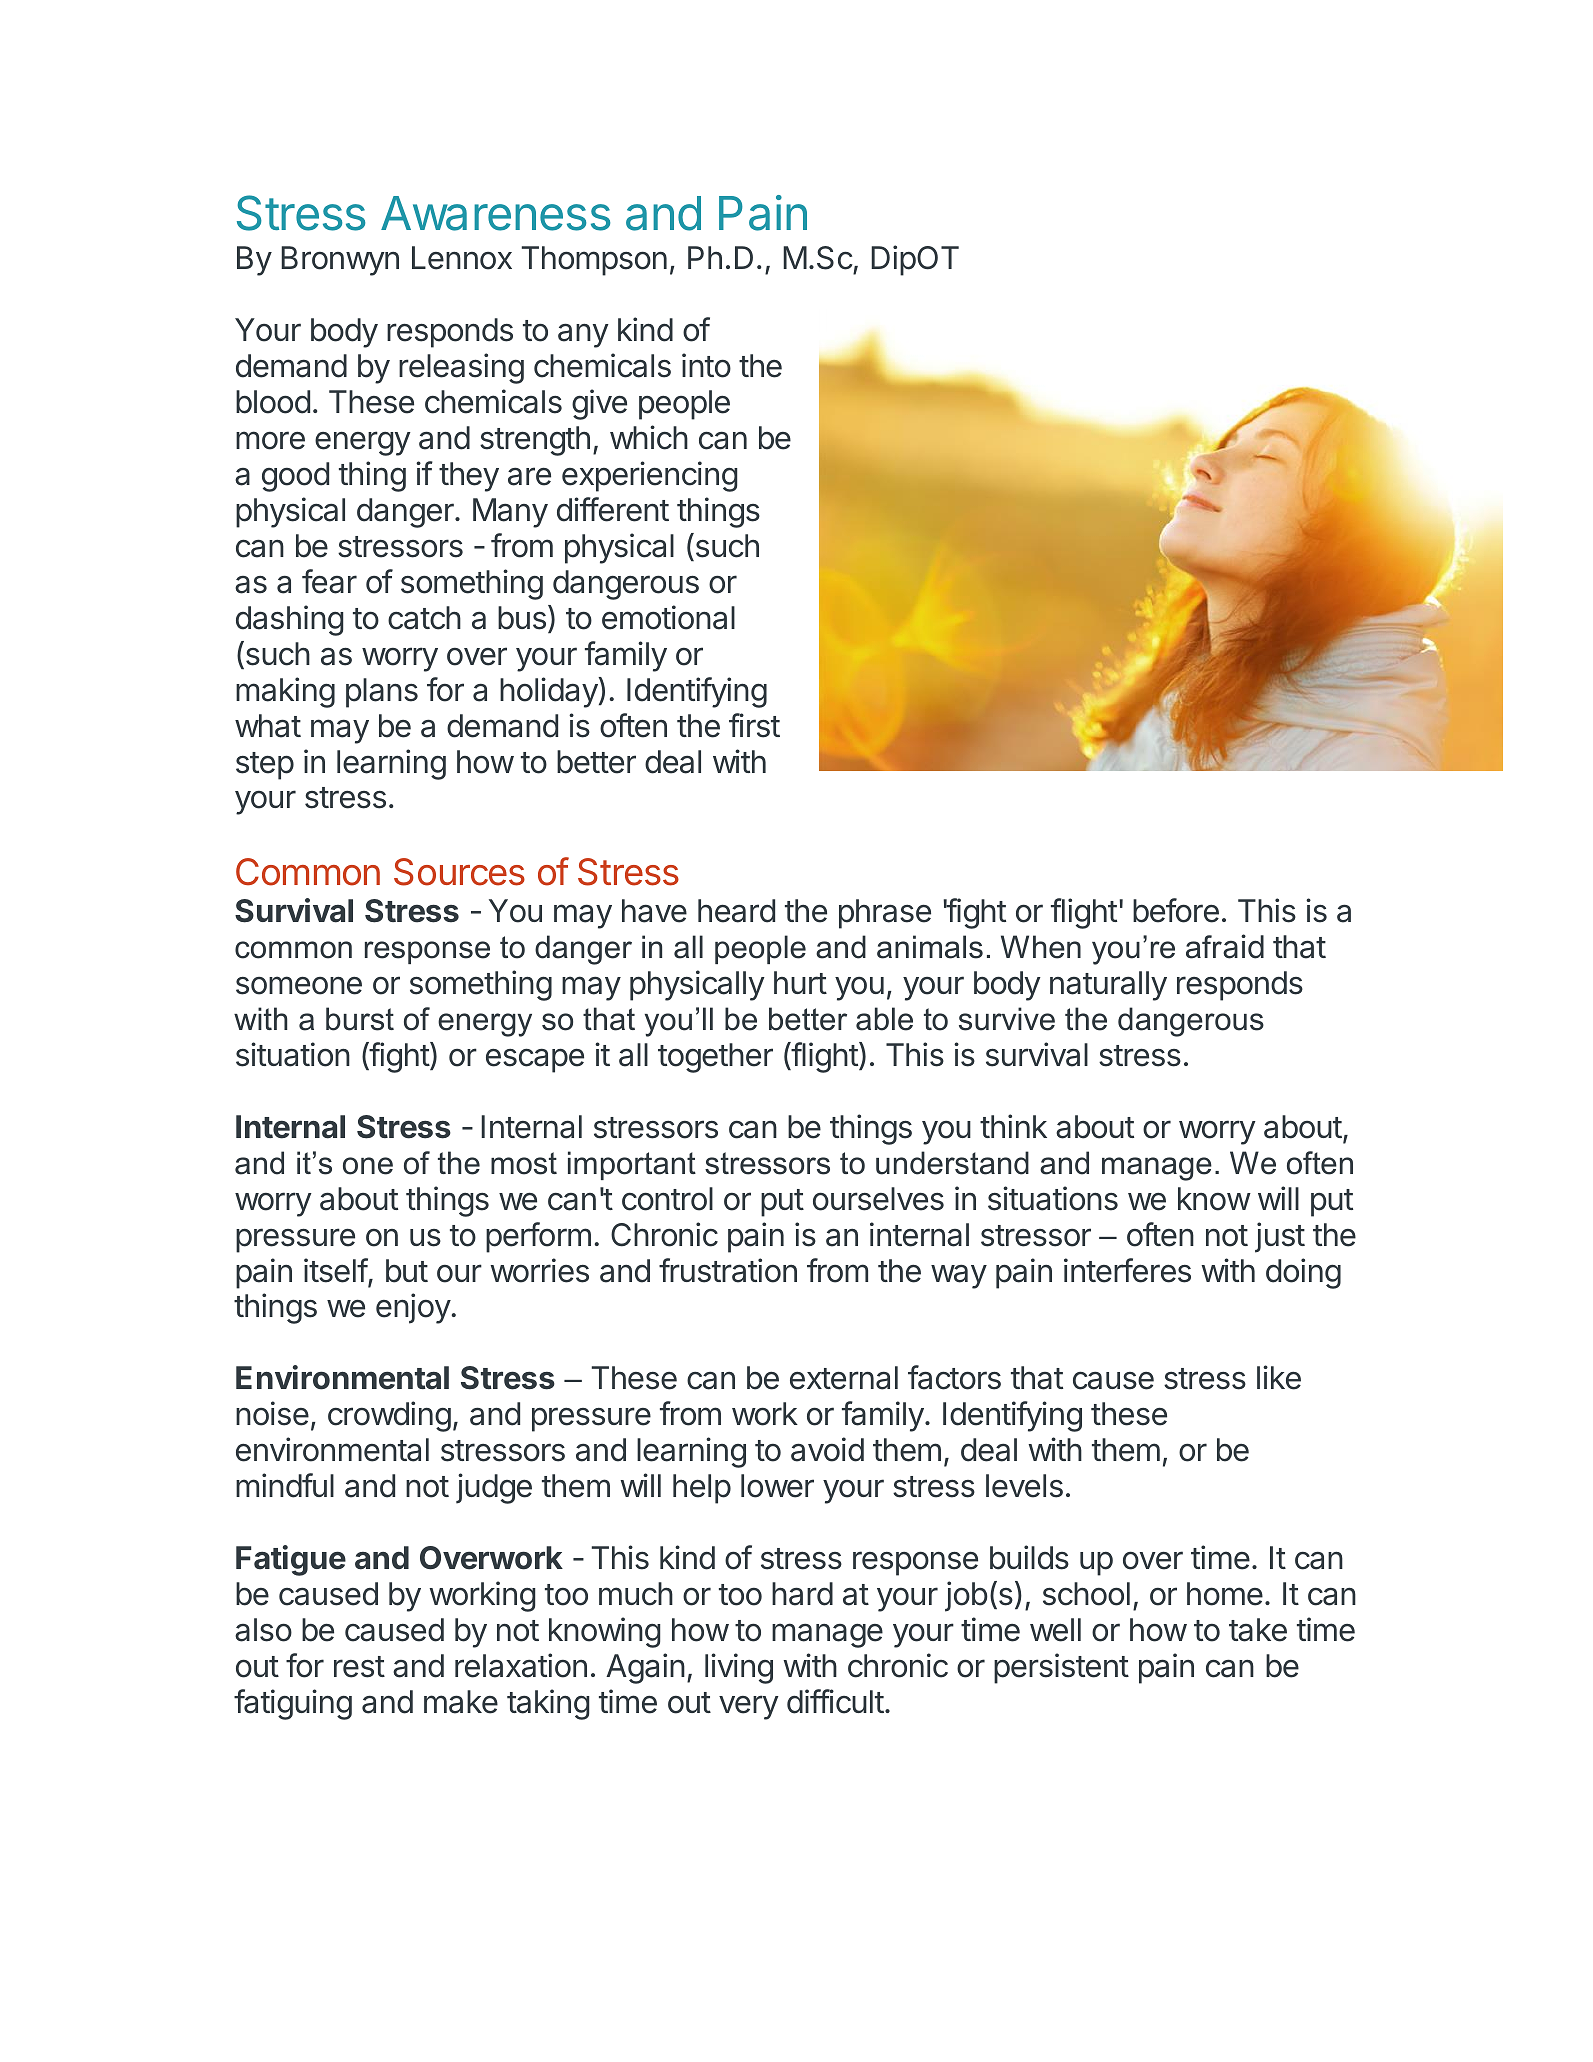  What do you see at coordinates (329, 581) in the page?
I see `fear` at bounding box center [329, 581].
